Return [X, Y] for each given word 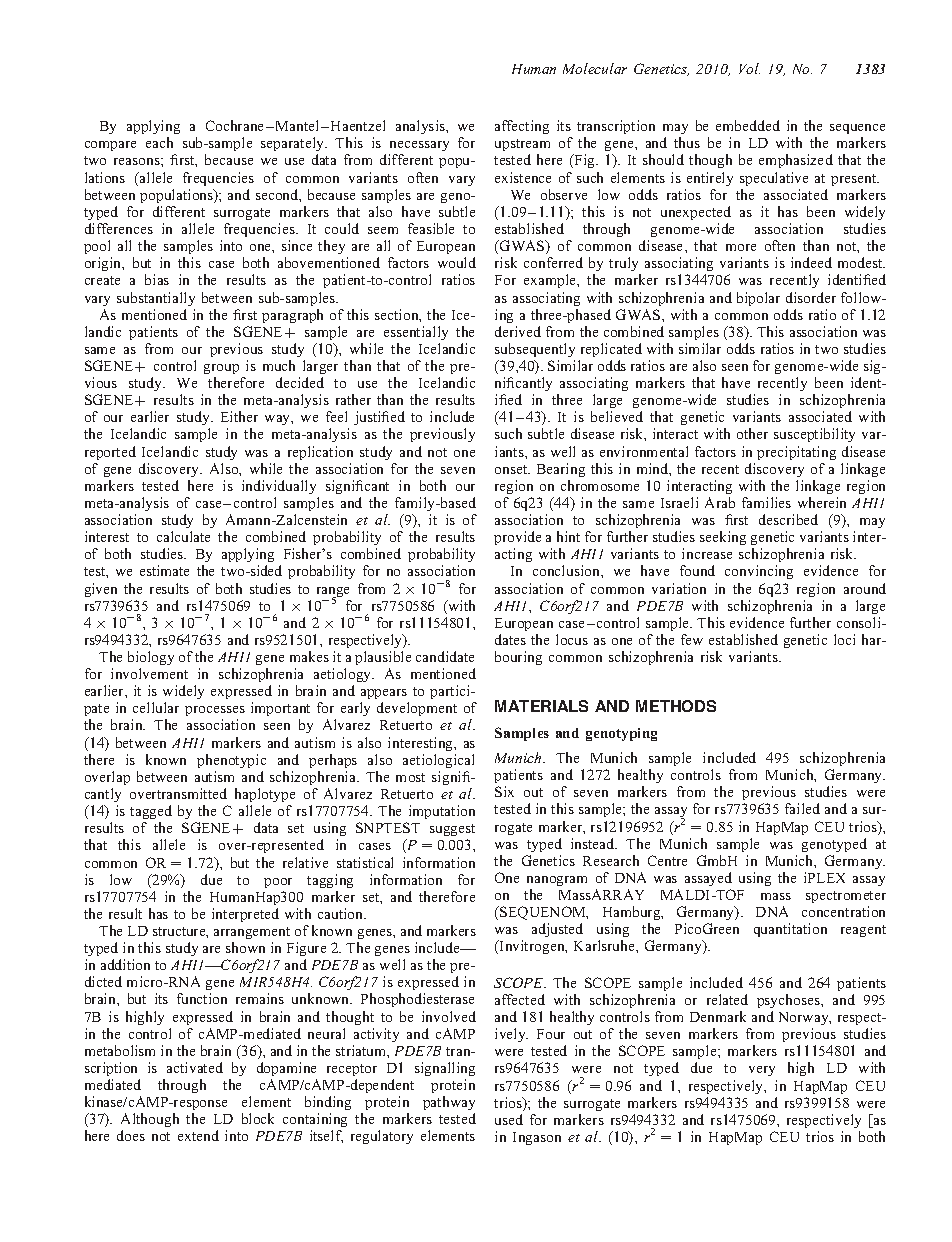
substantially [156, 299]
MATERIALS [541, 706]
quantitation [790, 930]
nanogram [557, 881]
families [766, 502]
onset [512, 469]
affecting [522, 127]
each [159, 142]
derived [518, 331]
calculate [183, 536]
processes [215, 713]
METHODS [676, 706]
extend [198, 1135]
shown [245, 947]
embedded [748, 125]
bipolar [758, 299]
